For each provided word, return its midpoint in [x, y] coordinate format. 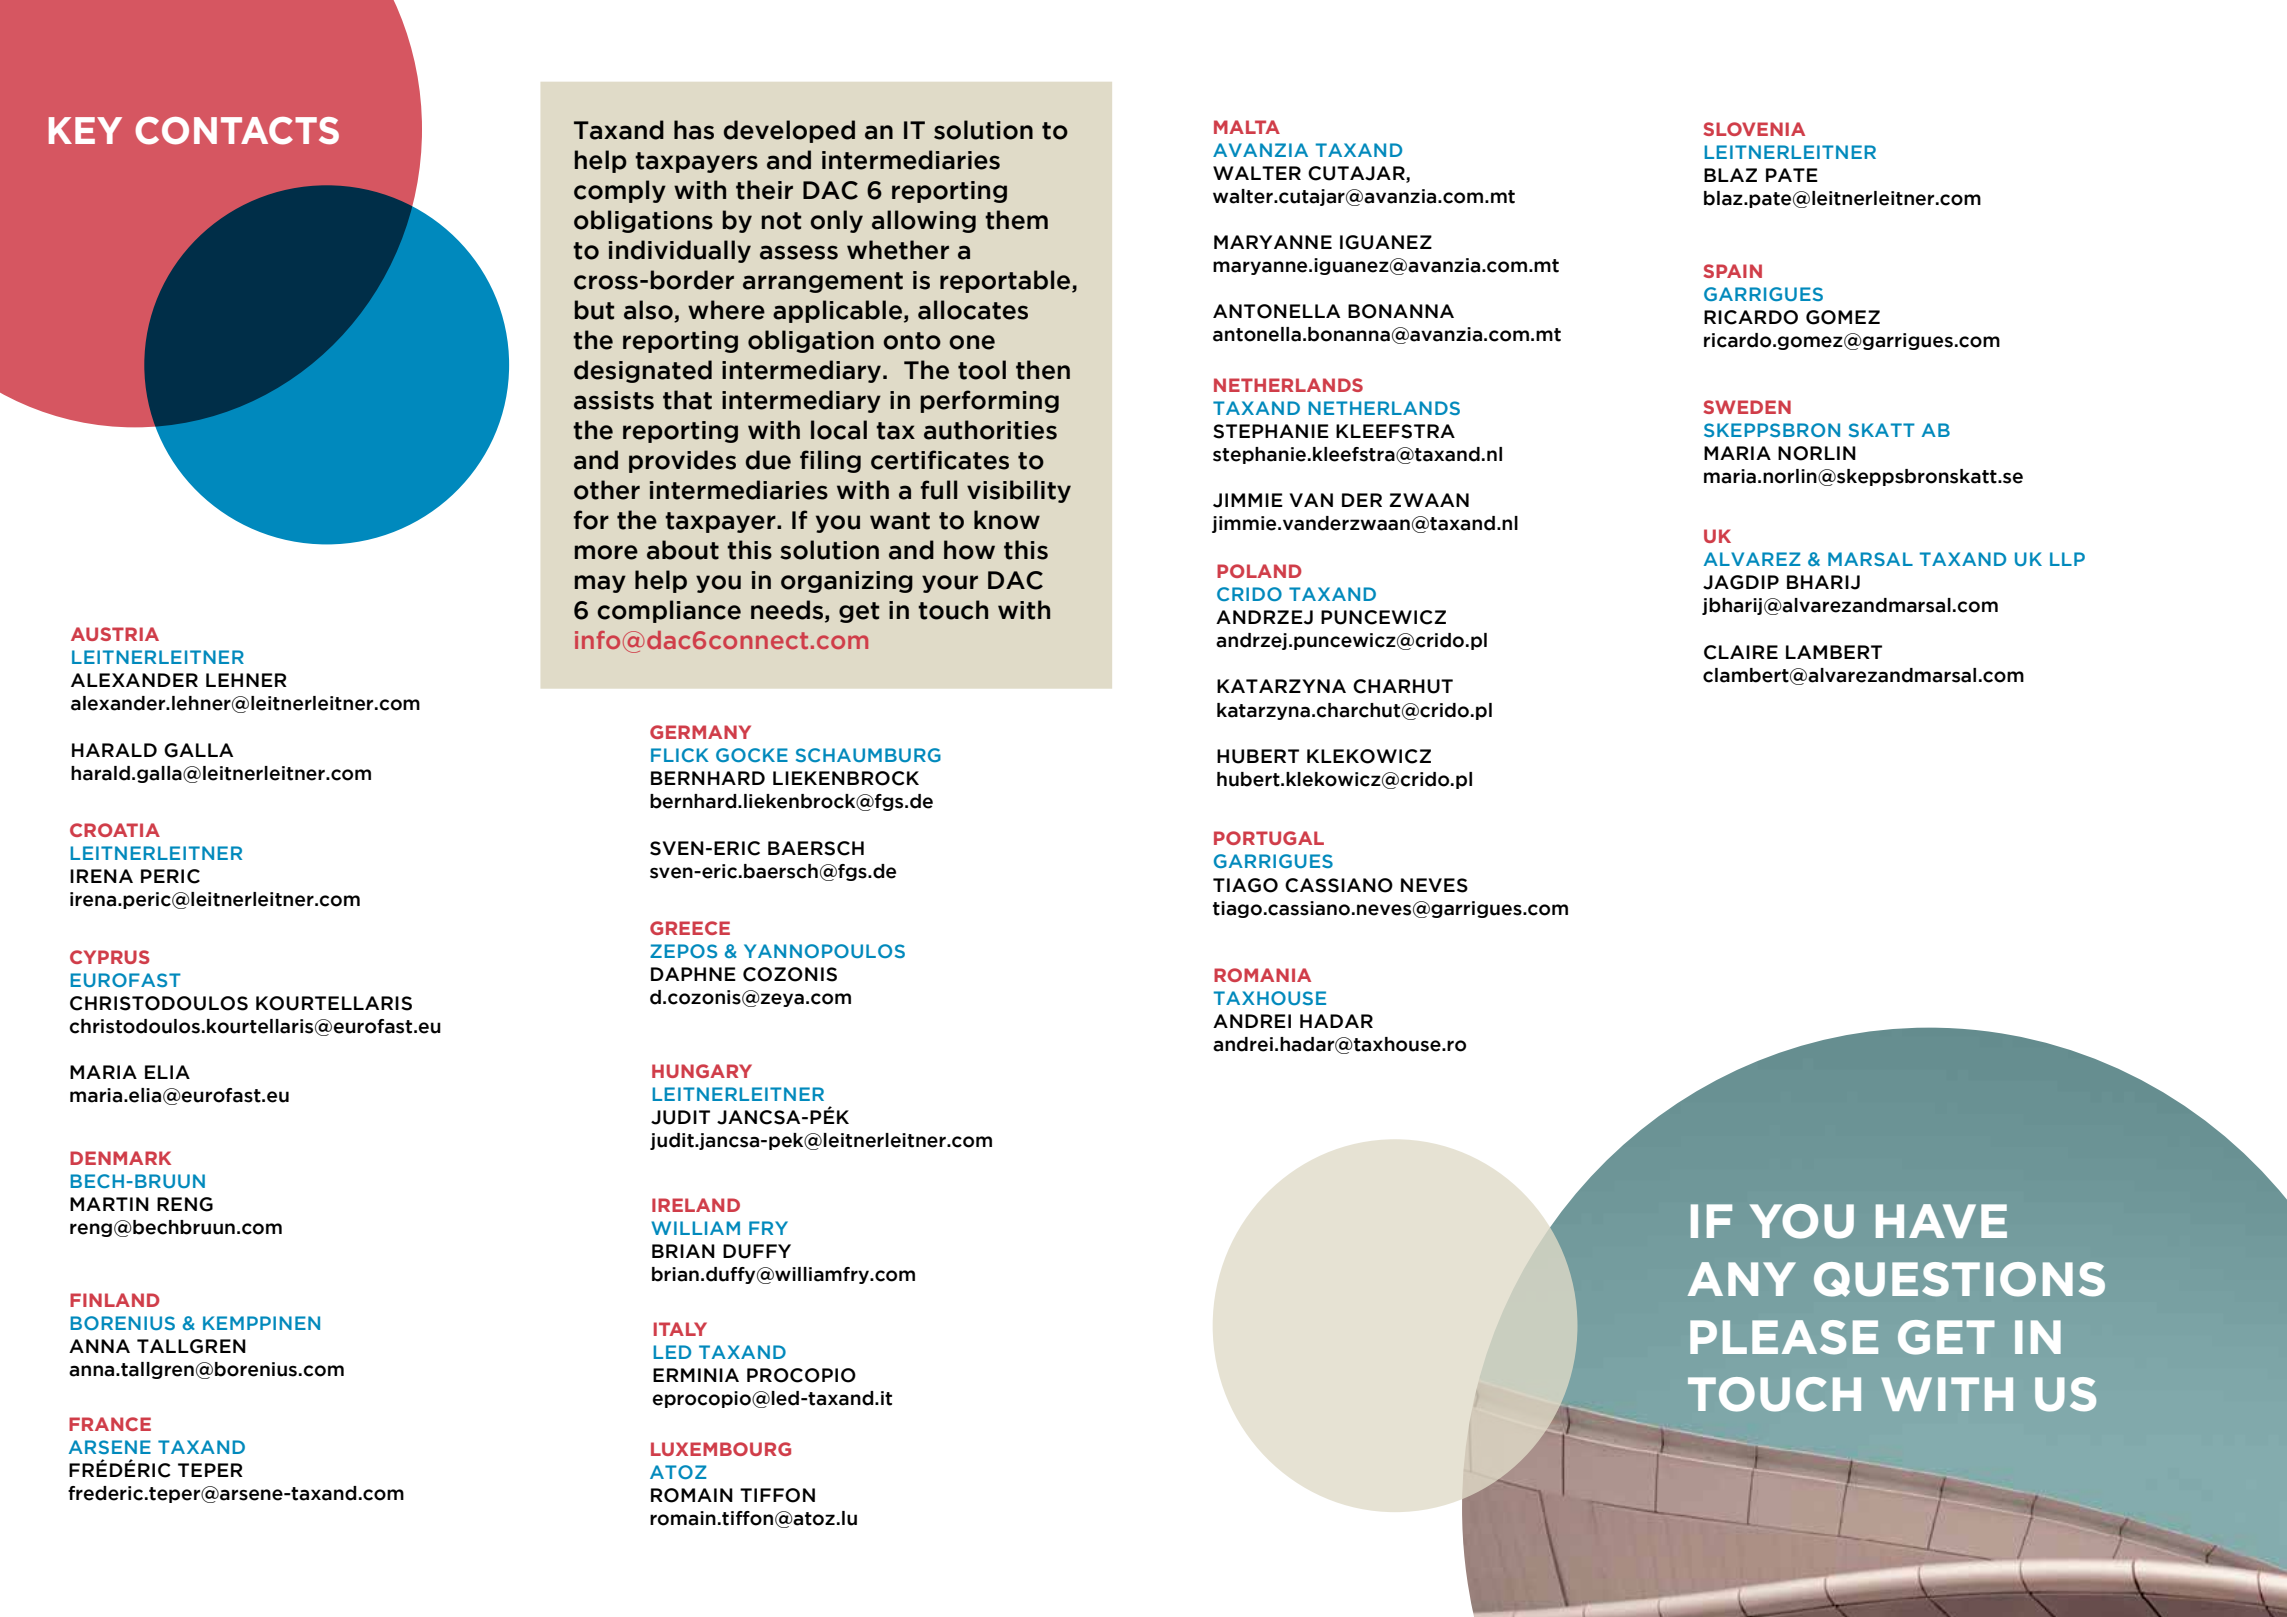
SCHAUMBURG [868, 755]
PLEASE [1784, 1337]
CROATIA [115, 830]
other [607, 490]
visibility [1019, 491]
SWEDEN [1747, 407]
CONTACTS [237, 131]
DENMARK [120, 1158]
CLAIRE [1741, 652]
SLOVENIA [1754, 129]
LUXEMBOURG [721, 1449]
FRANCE [110, 1424]
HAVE [1941, 1221]
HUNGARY [702, 1071]
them [1016, 220]
